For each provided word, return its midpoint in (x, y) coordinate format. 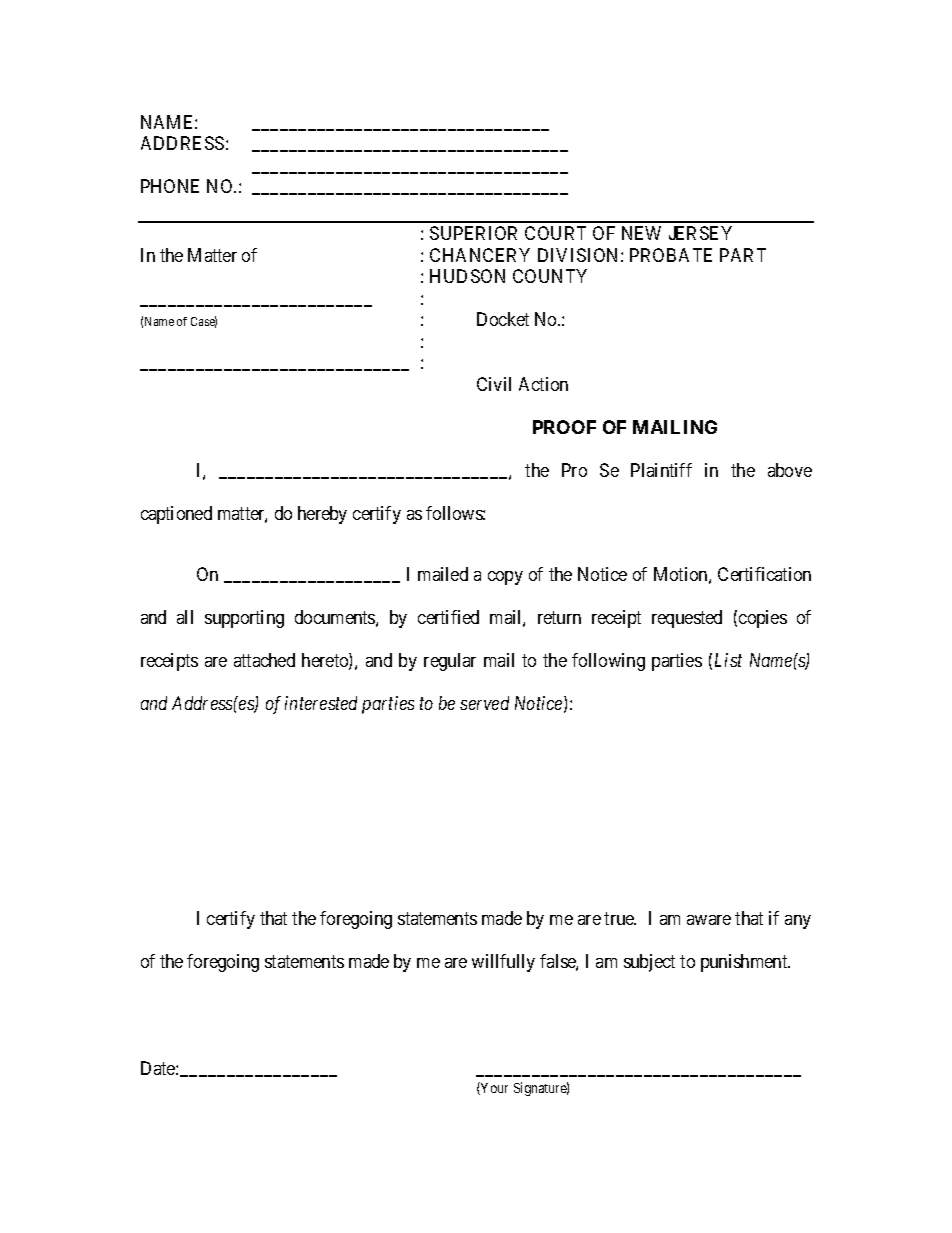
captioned (176, 515)
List (728, 660)
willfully (503, 963)
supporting (244, 619)
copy (505, 578)
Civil (494, 384)
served (484, 703)
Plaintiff (661, 470)
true (620, 918)
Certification (764, 574)
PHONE (170, 186)
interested (321, 703)
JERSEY (700, 233)
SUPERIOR (473, 233)
